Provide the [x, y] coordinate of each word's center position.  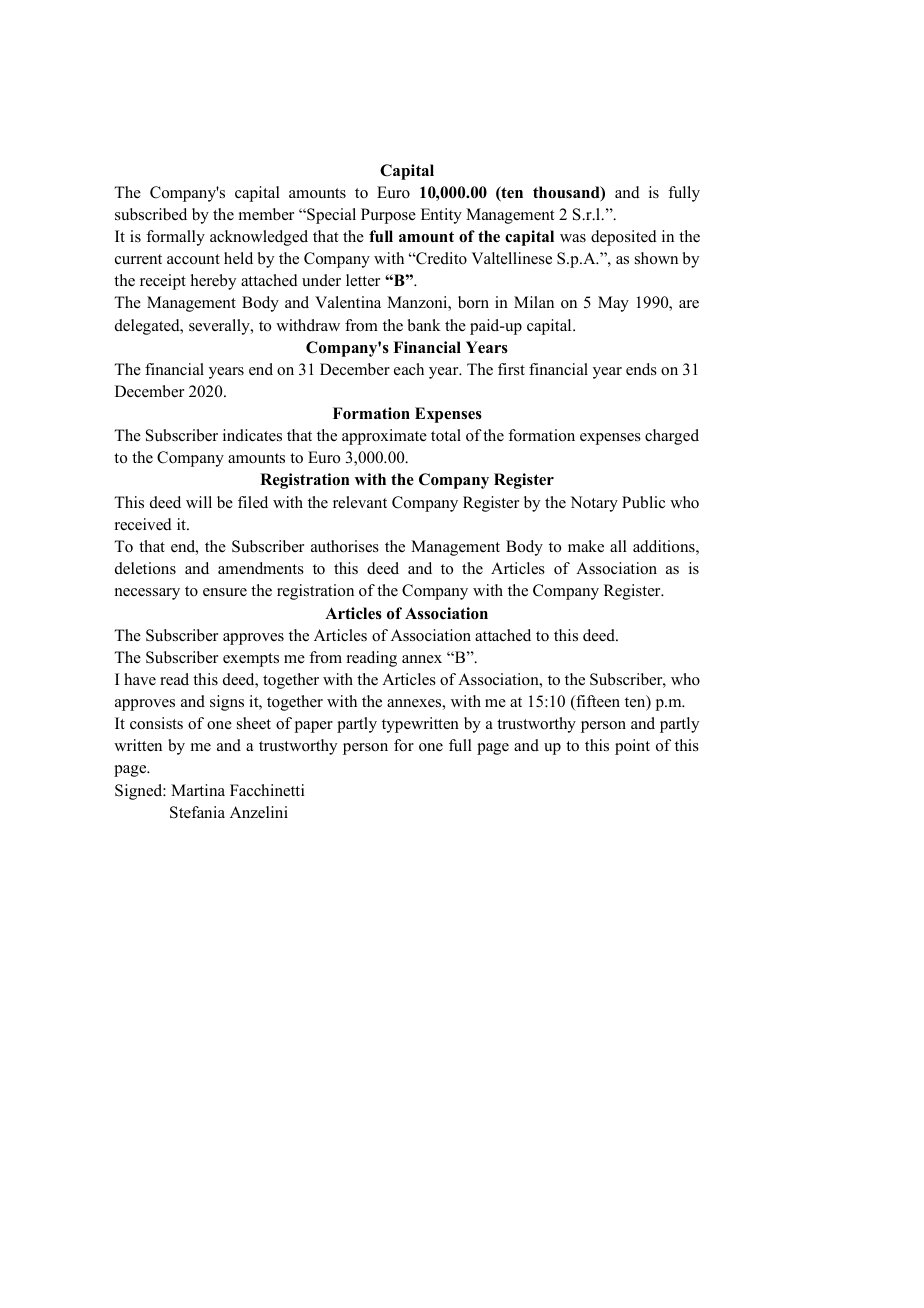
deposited [624, 238]
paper [314, 727]
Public [643, 502]
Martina [198, 790]
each [409, 369]
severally [220, 327]
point [632, 747]
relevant [360, 502]
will [199, 502]
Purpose [388, 216]
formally [175, 238]
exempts [251, 660]
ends [641, 369]
